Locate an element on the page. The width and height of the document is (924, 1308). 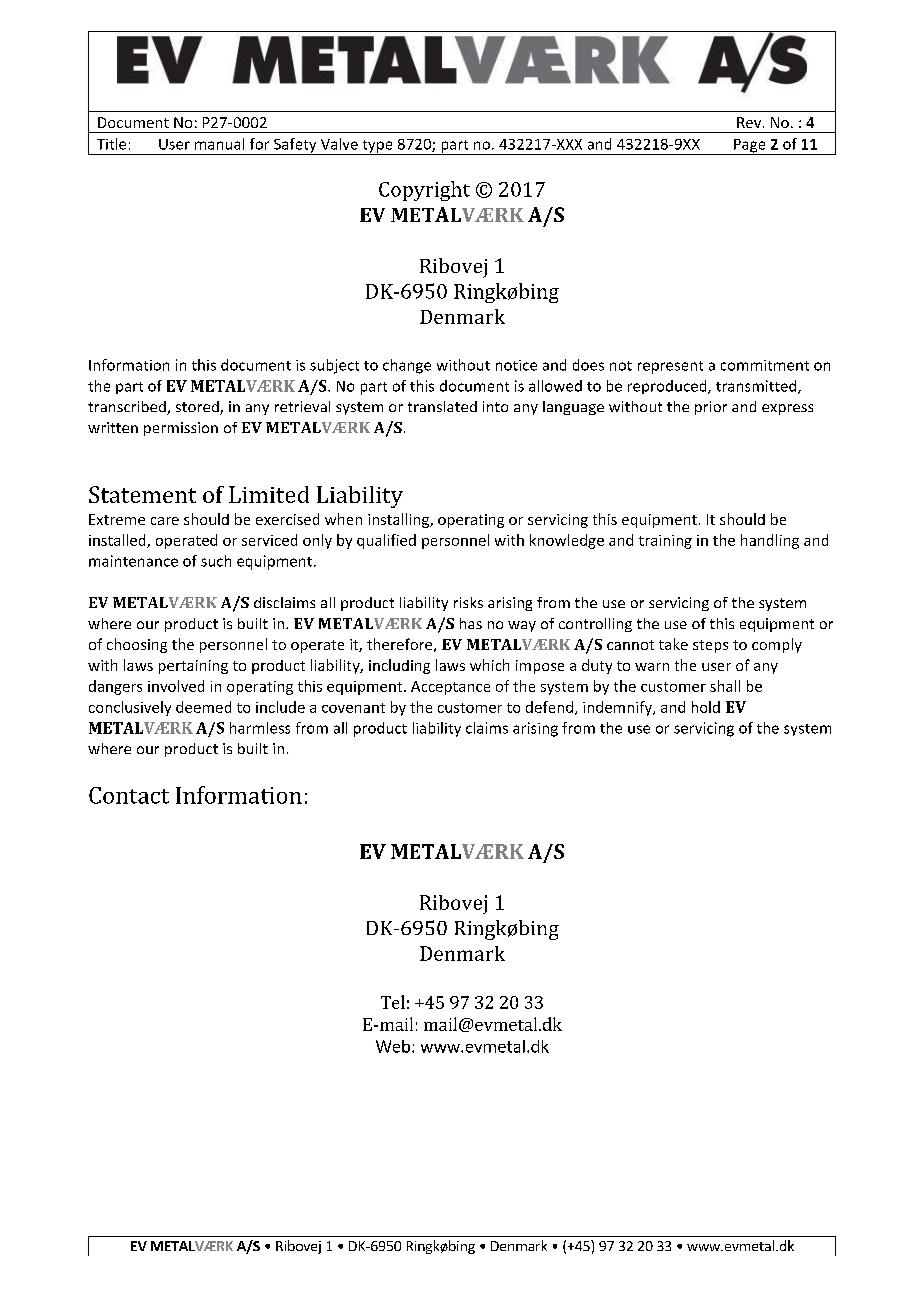
installing is located at coordinates (399, 520).
